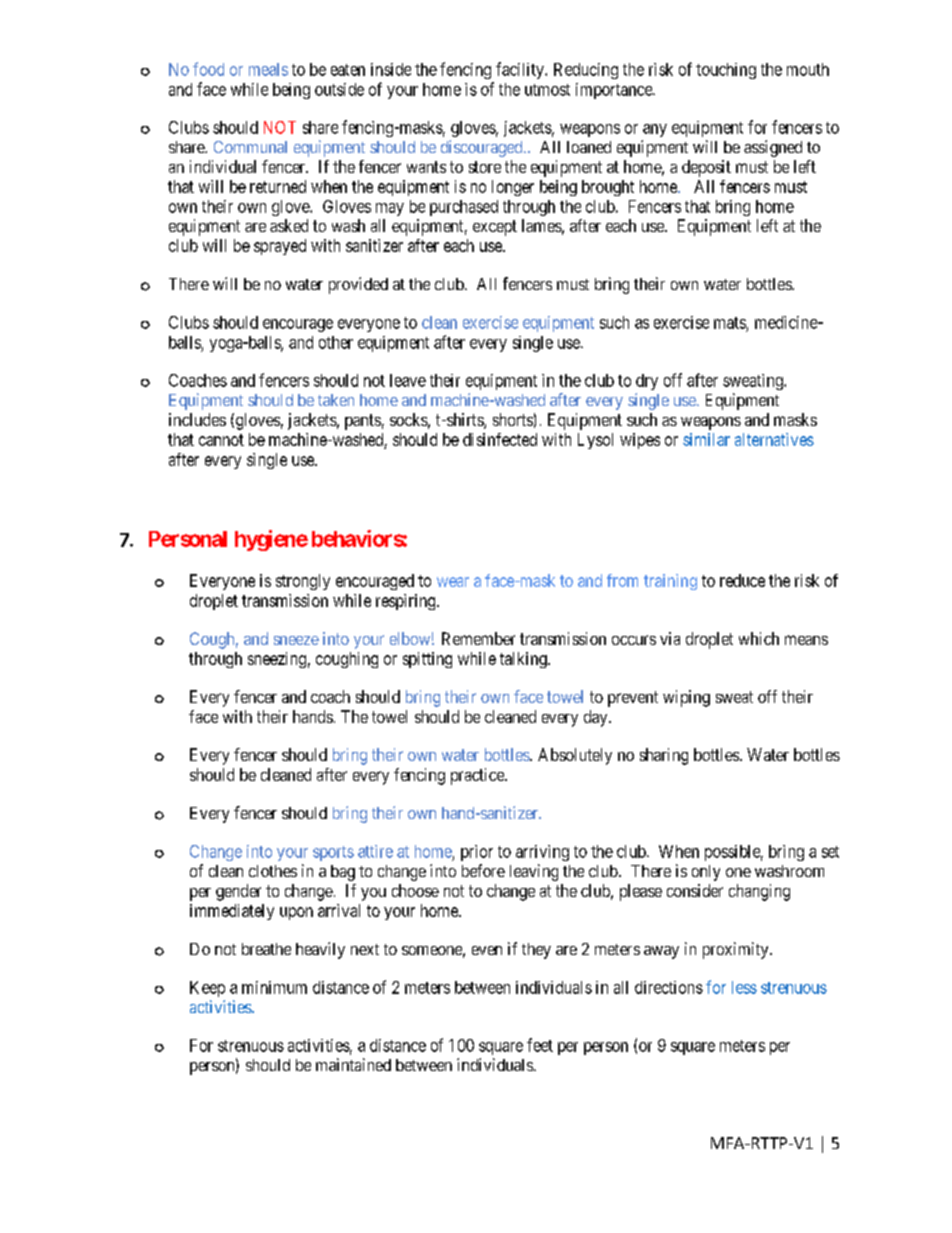 The height and width of the screenshot is (1233, 952). Describe the element at coordinates (268, 69) in the screenshot. I see `meals` at that location.
